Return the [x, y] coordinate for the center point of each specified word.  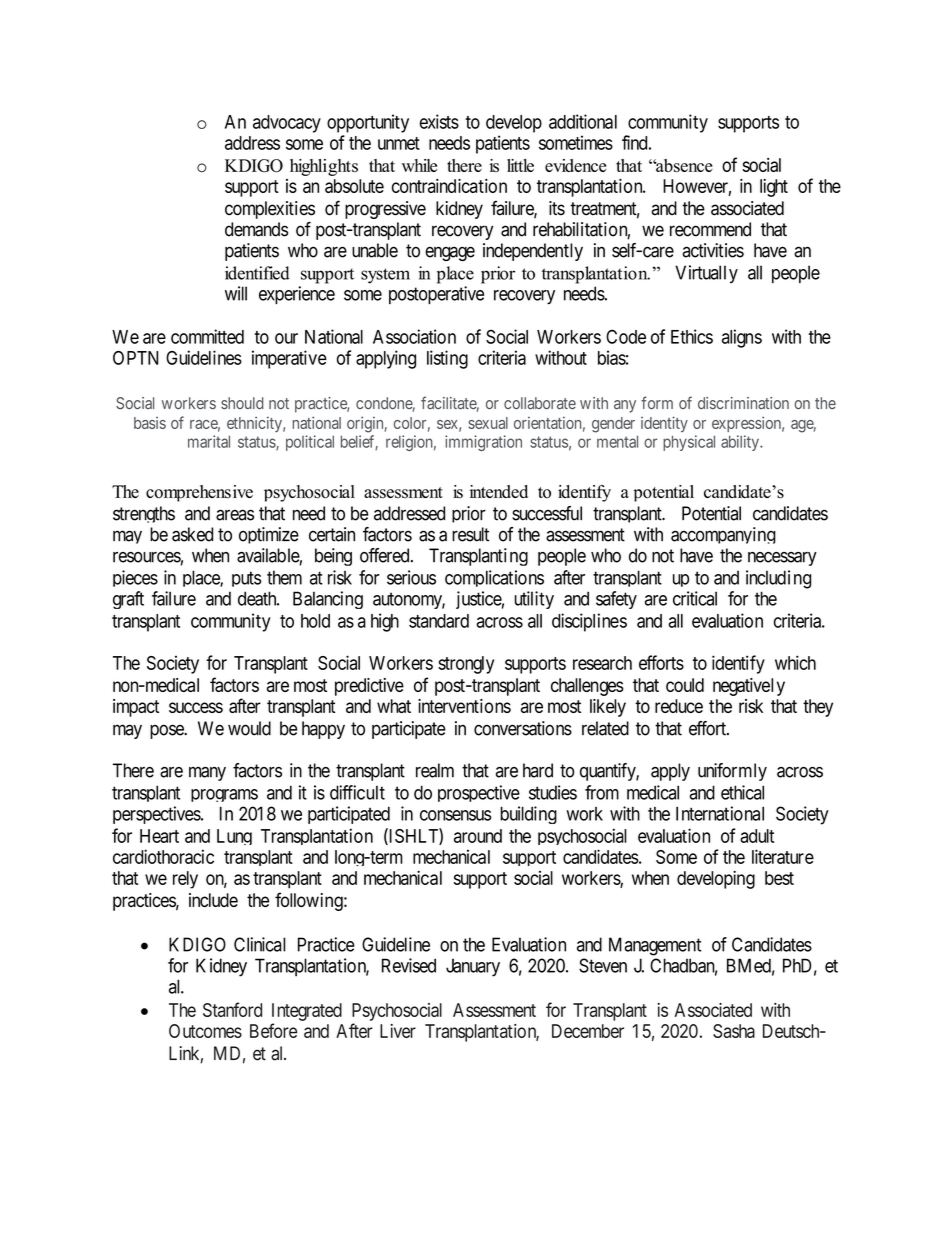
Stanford [232, 1009]
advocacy [287, 124]
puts [246, 579]
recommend [710, 229]
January [473, 967]
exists [439, 121]
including [778, 579]
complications [494, 578]
